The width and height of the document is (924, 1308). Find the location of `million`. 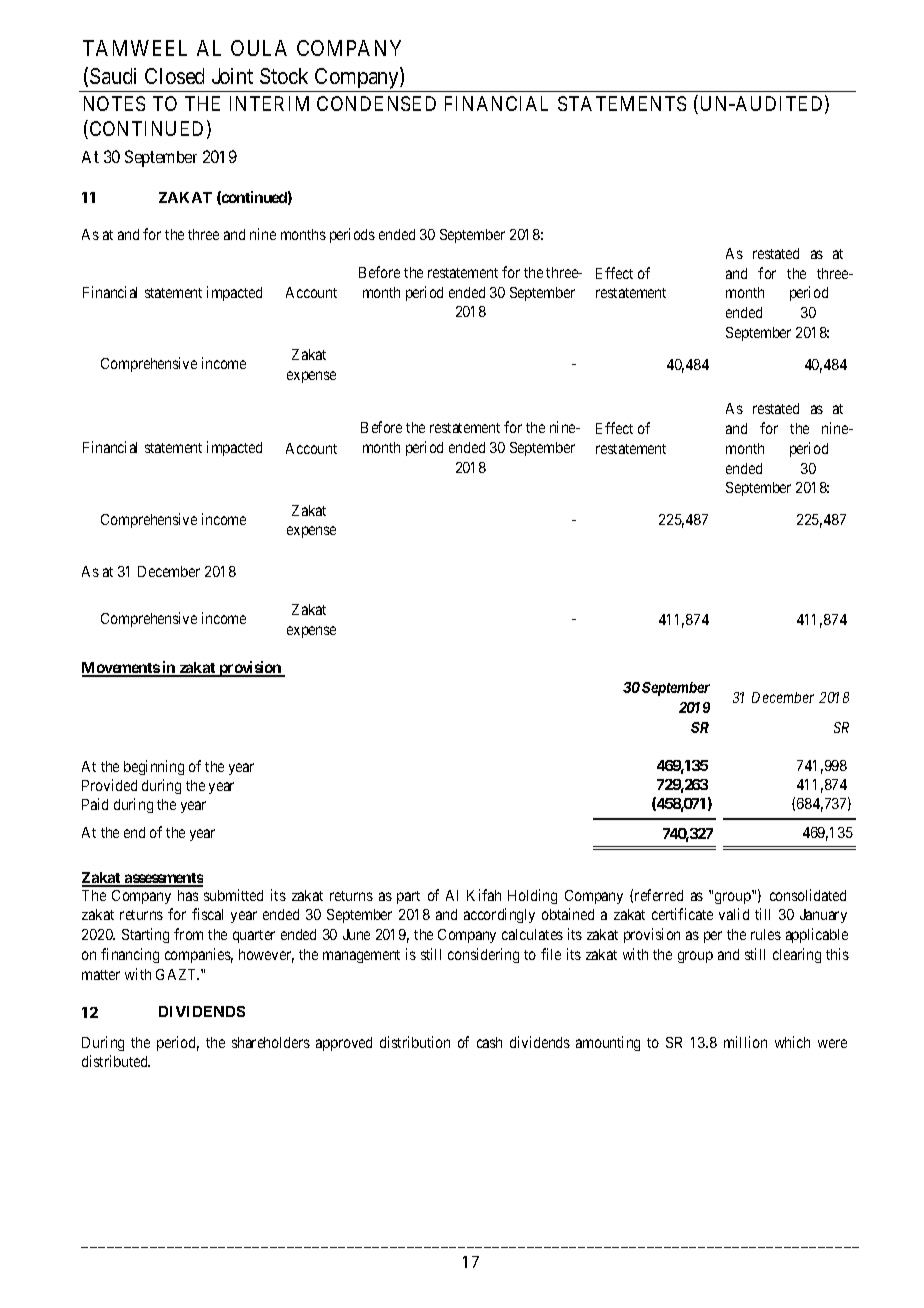

million is located at coordinates (745, 1042).
